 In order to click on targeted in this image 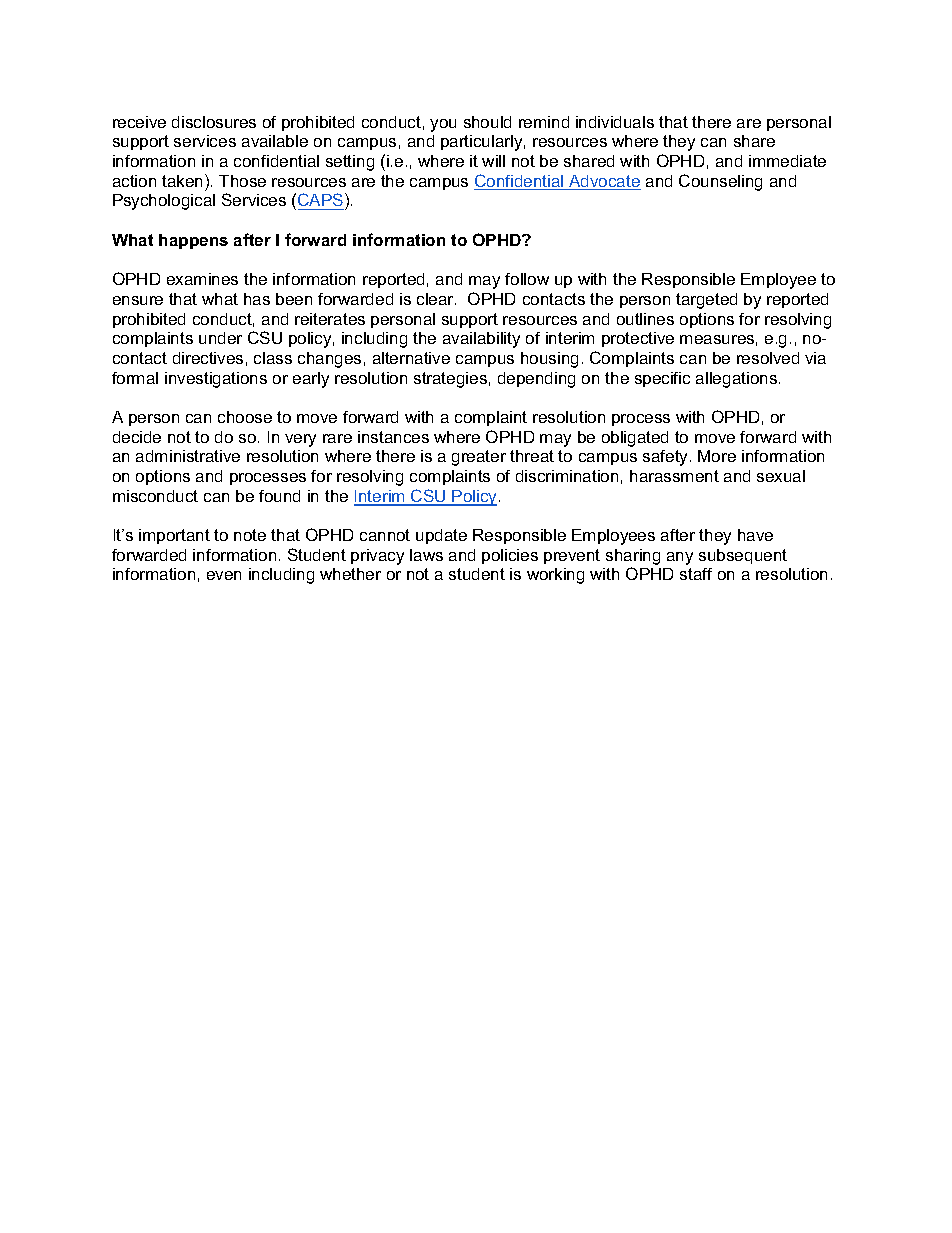, I will do `click(706, 301)`.
